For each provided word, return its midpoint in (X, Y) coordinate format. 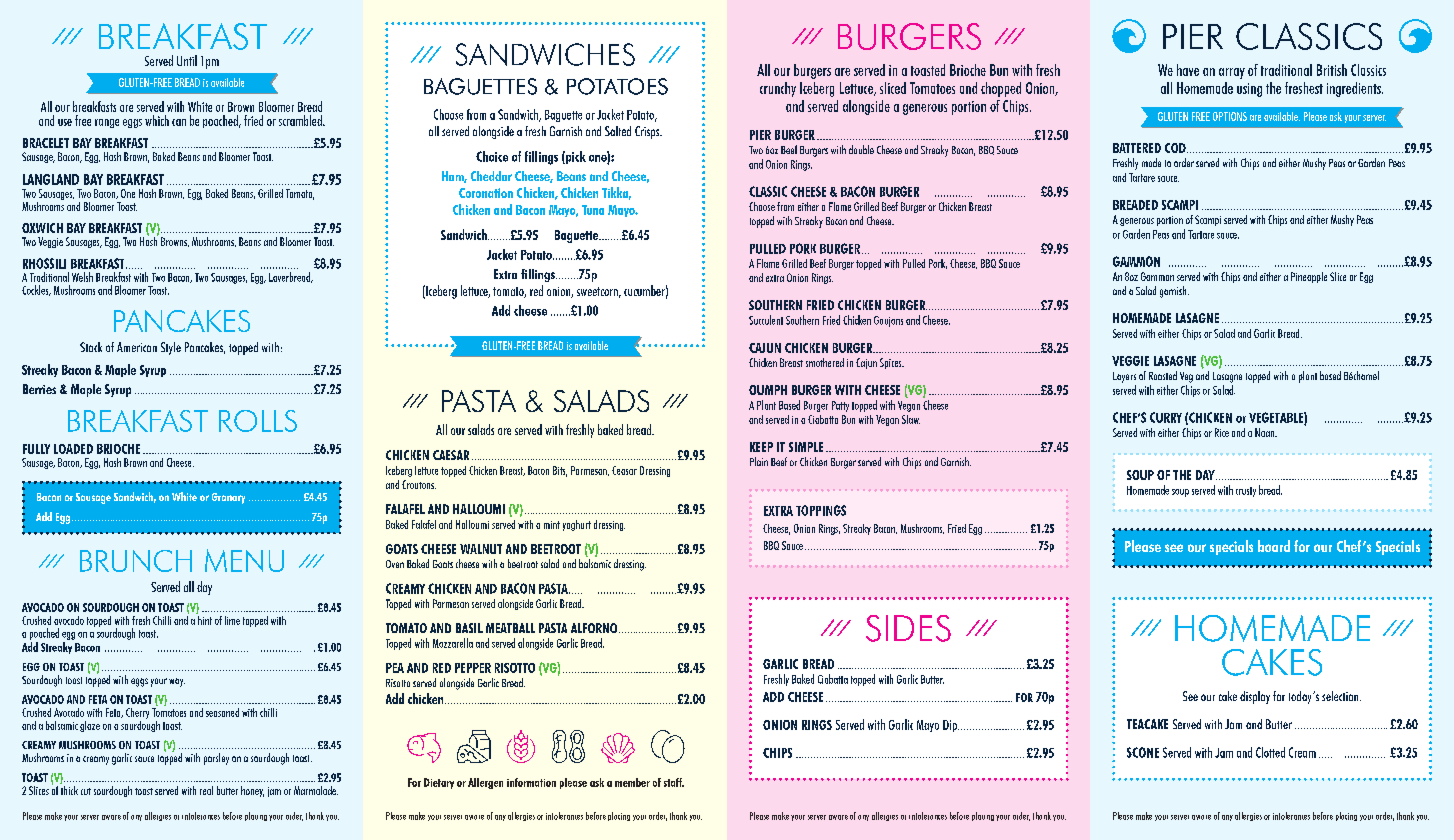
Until (187, 60)
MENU (244, 560)
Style (171, 348)
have (1188, 70)
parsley (216, 759)
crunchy (778, 89)
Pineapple (1309, 277)
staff (674, 782)
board (1274, 546)
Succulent (766, 320)
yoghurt (577, 525)
